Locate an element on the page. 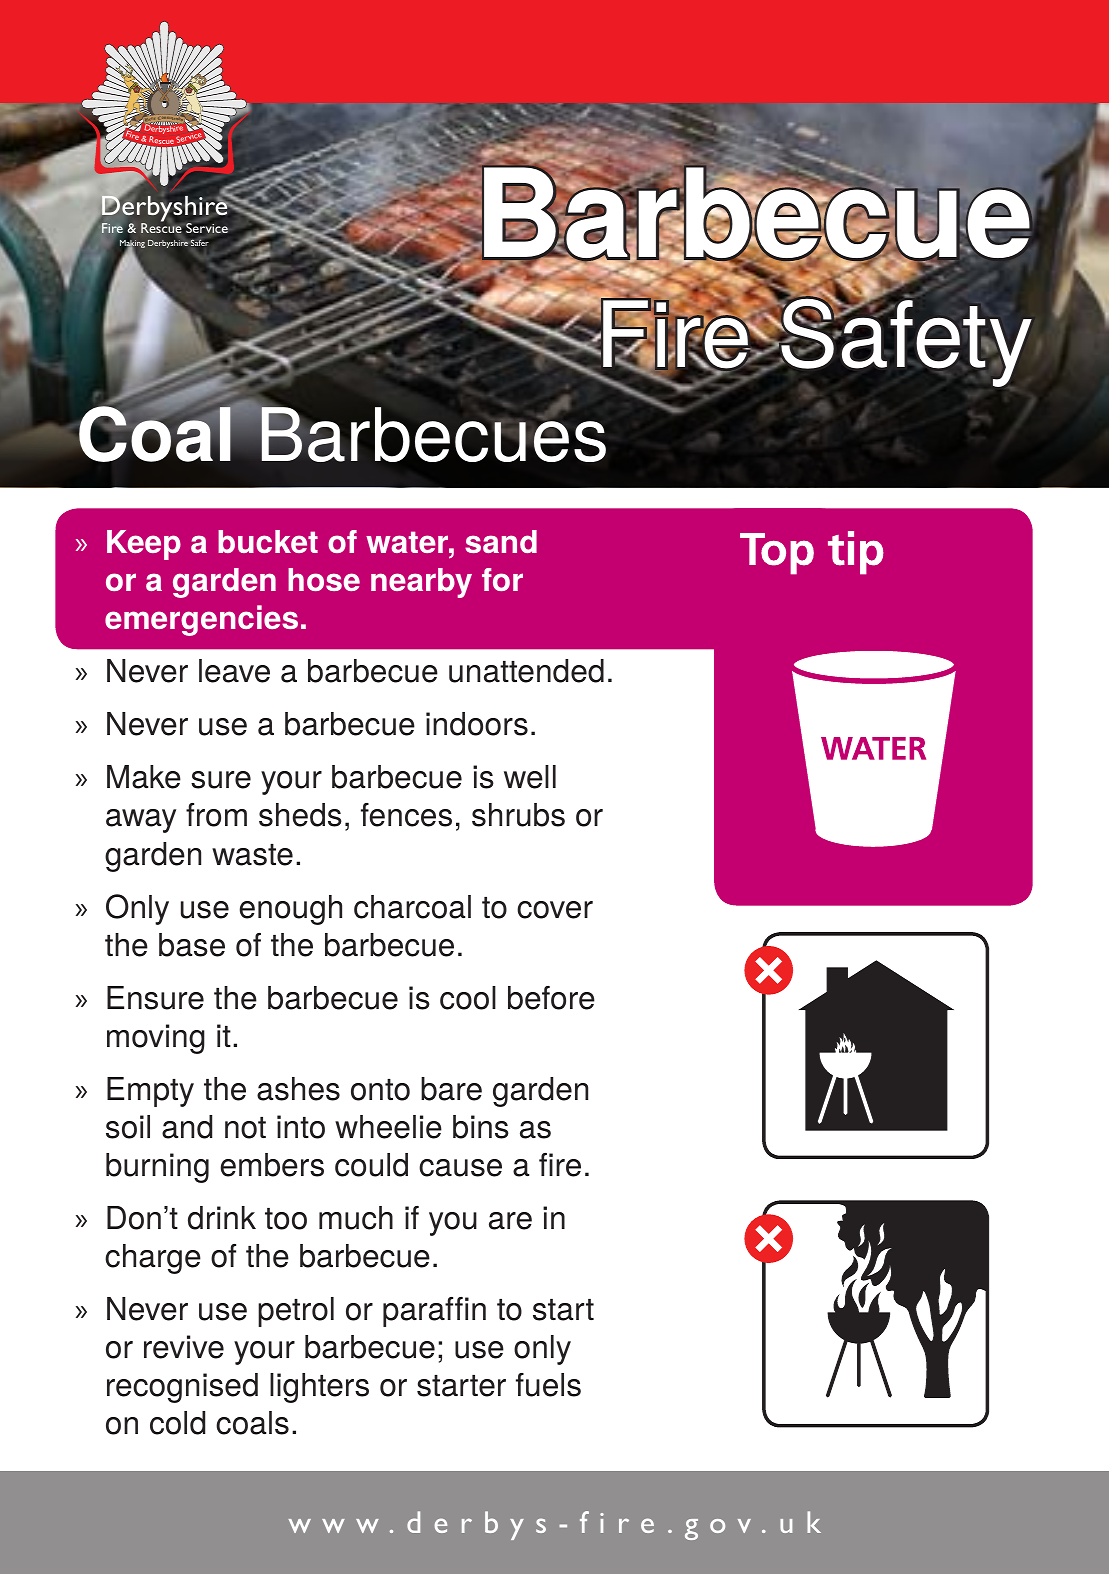 This image has height=1574, width=1109. Safer is located at coordinates (200, 242).
